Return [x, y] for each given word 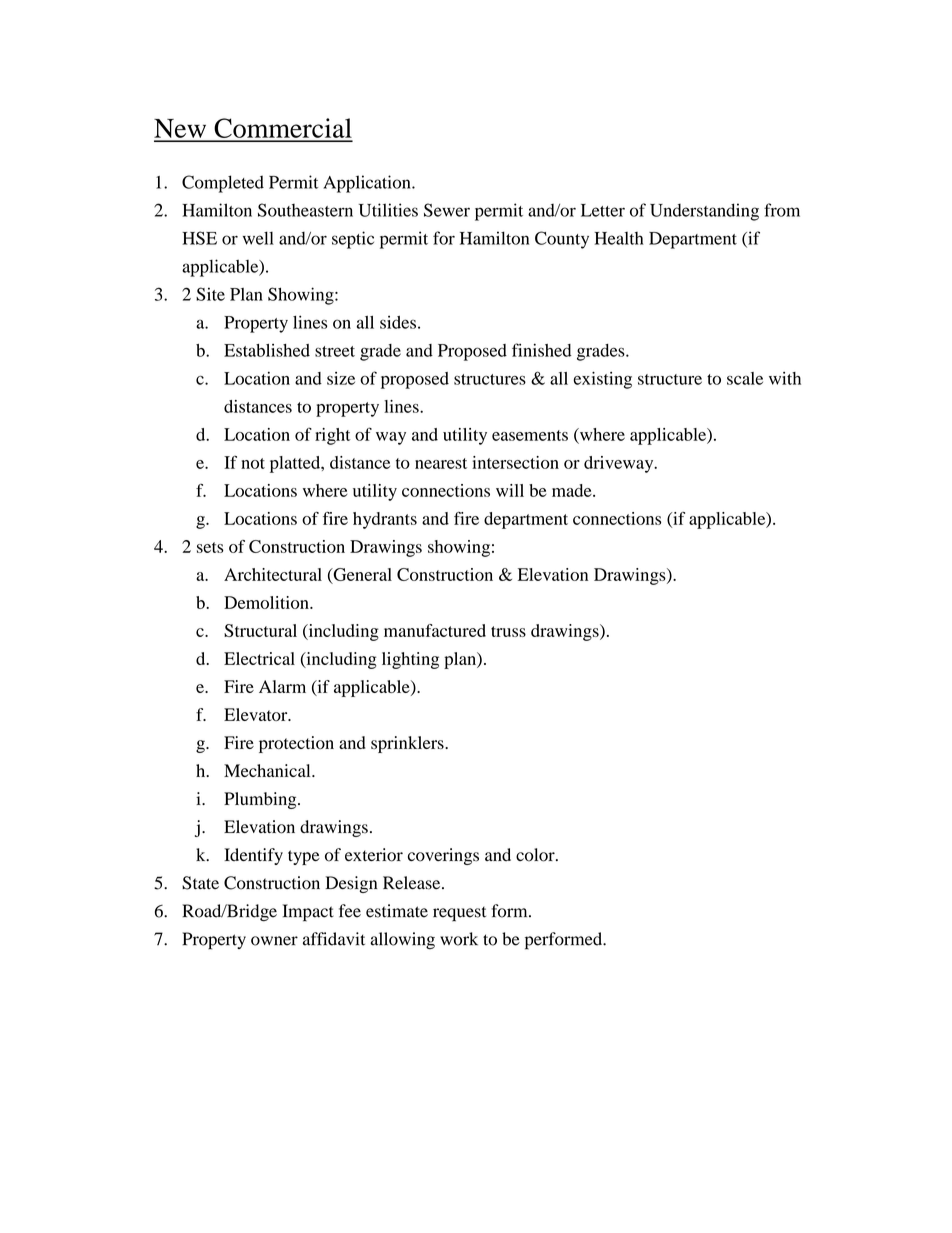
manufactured [435, 630]
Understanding [704, 212]
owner [274, 941]
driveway [620, 464]
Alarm [282, 686]
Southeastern [305, 210]
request [459, 914]
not [253, 463]
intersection [515, 462]
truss [508, 631]
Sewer [447, 210]
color [536, 855]
